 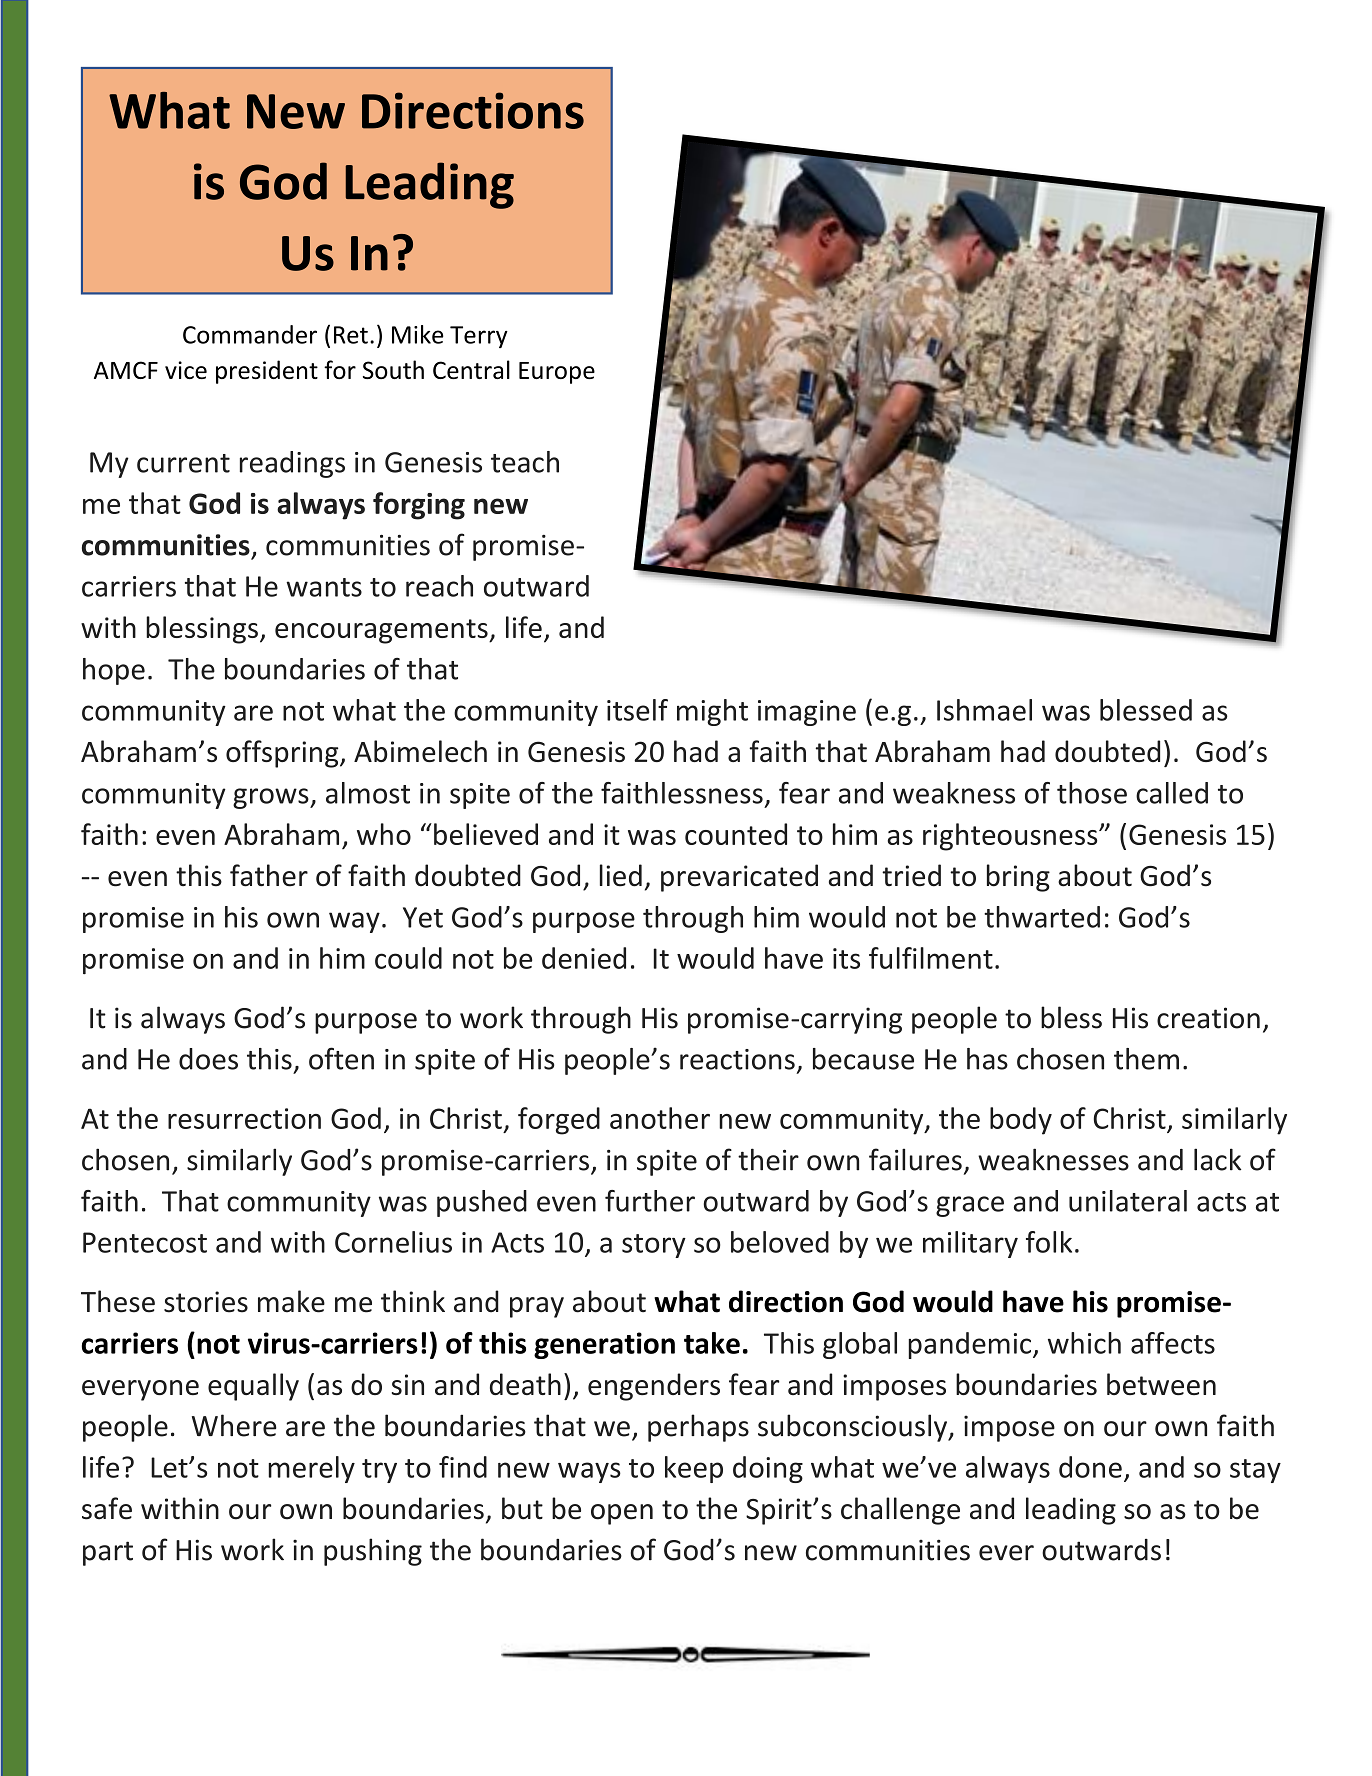 What do you see at coordinates (525, 462) in the document?
I see `teach` at bounding box center [525, 462].
